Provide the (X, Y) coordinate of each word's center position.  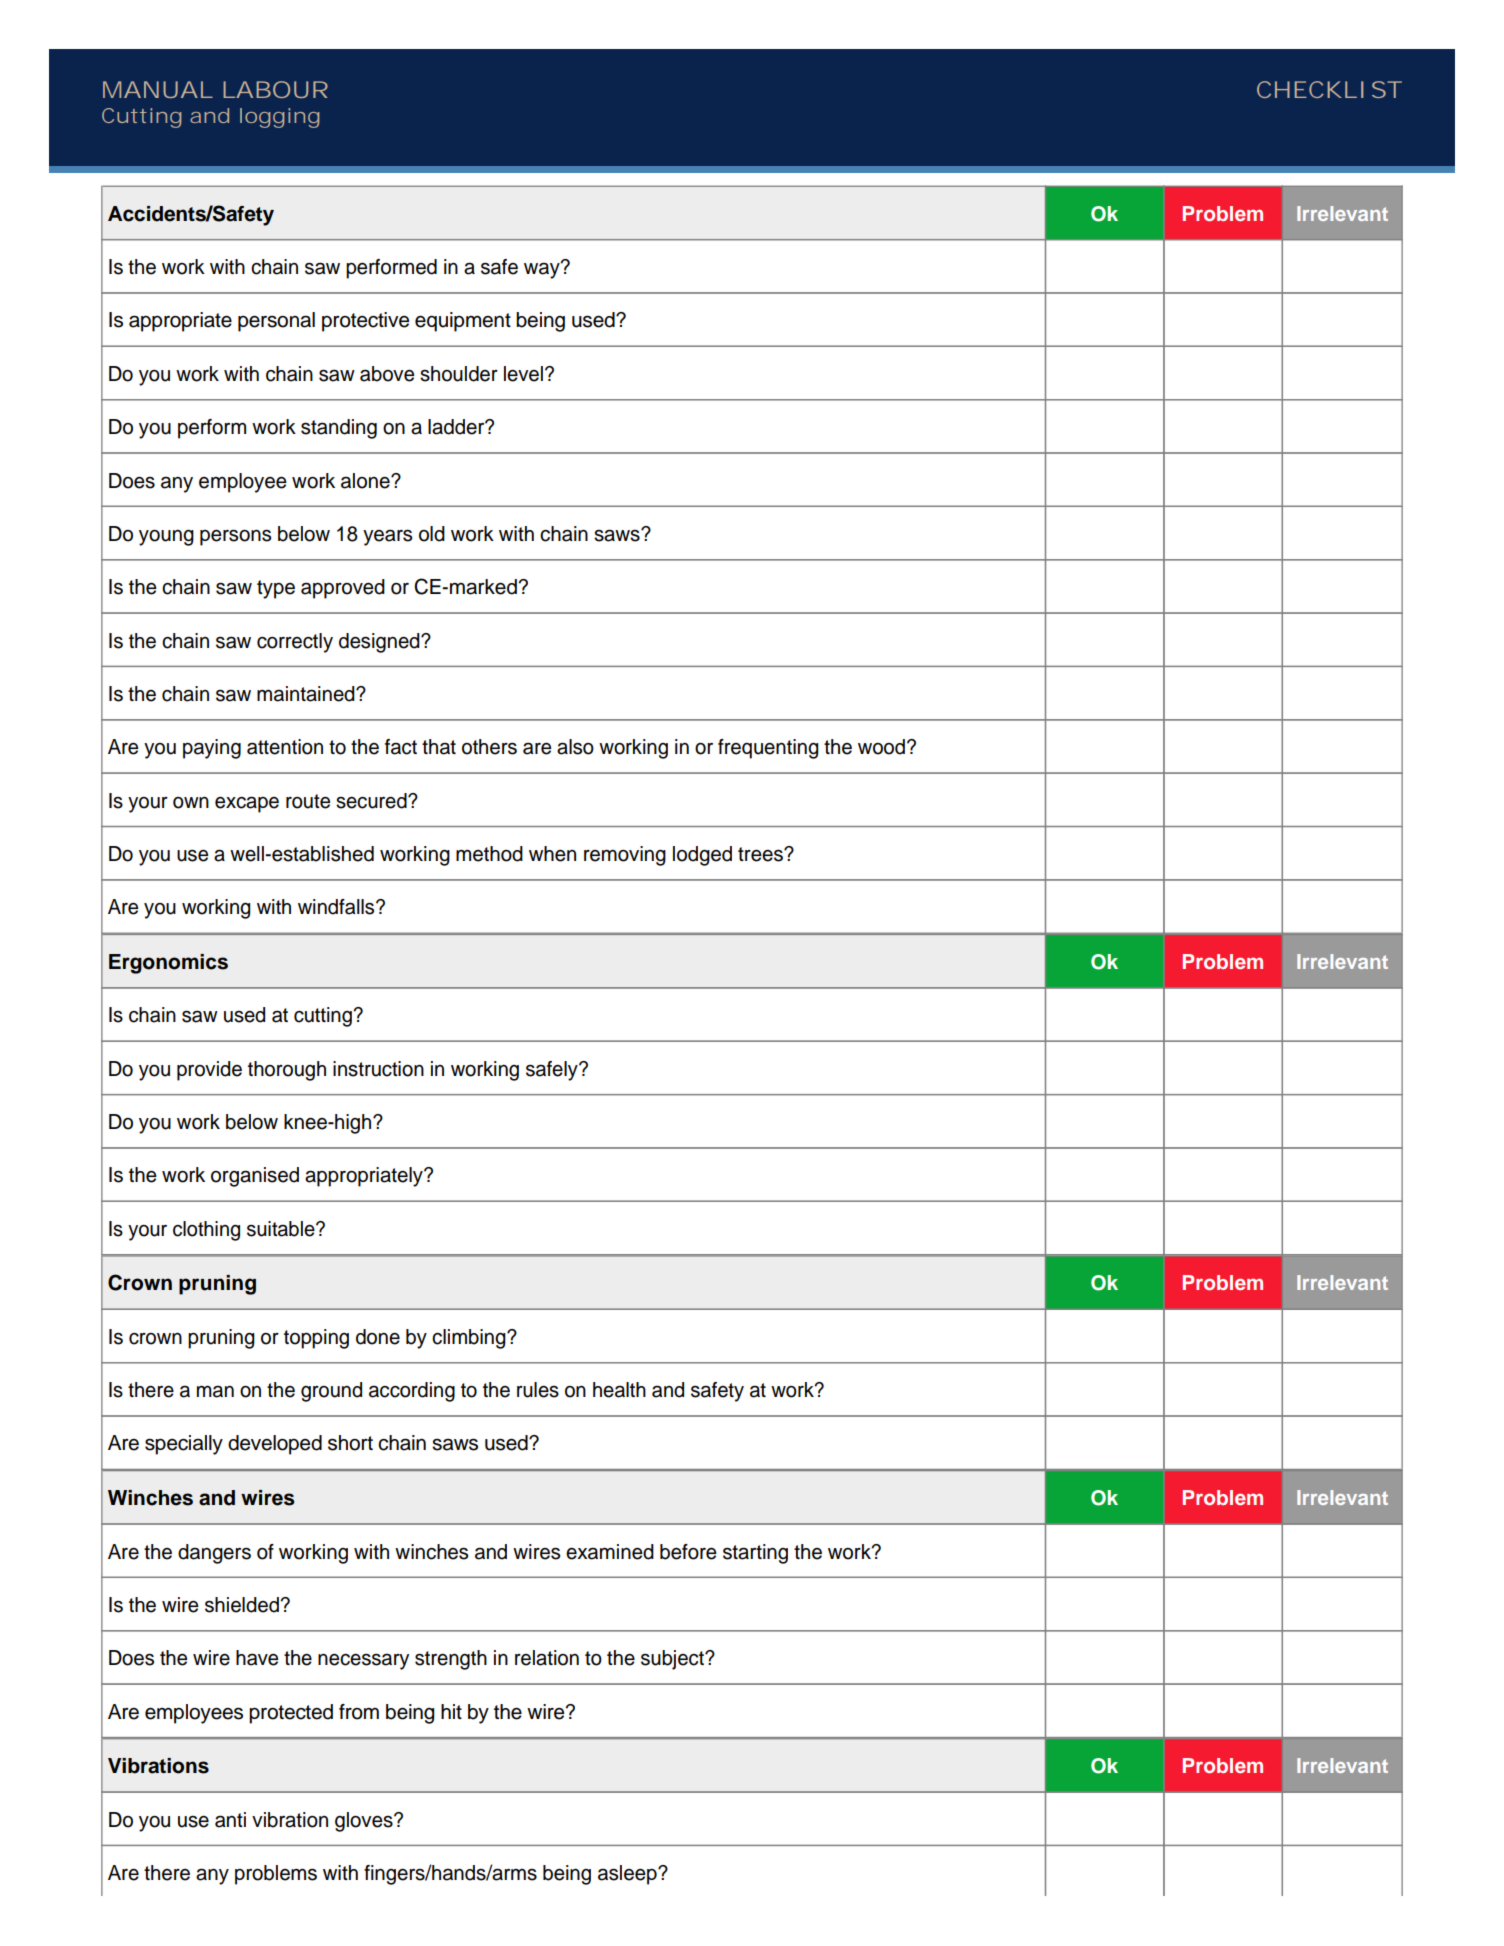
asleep (628, 1875)
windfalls (337, 907)
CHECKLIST (1329, 89)
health (619, 1390)
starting (755, 1554)
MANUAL (158, 89)
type (276, 589)
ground (331, 1392)
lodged (702, 856)
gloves (365, 1822)
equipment (463, 322)
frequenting (768, 749)
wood (881, 747)
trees (761, 854)
